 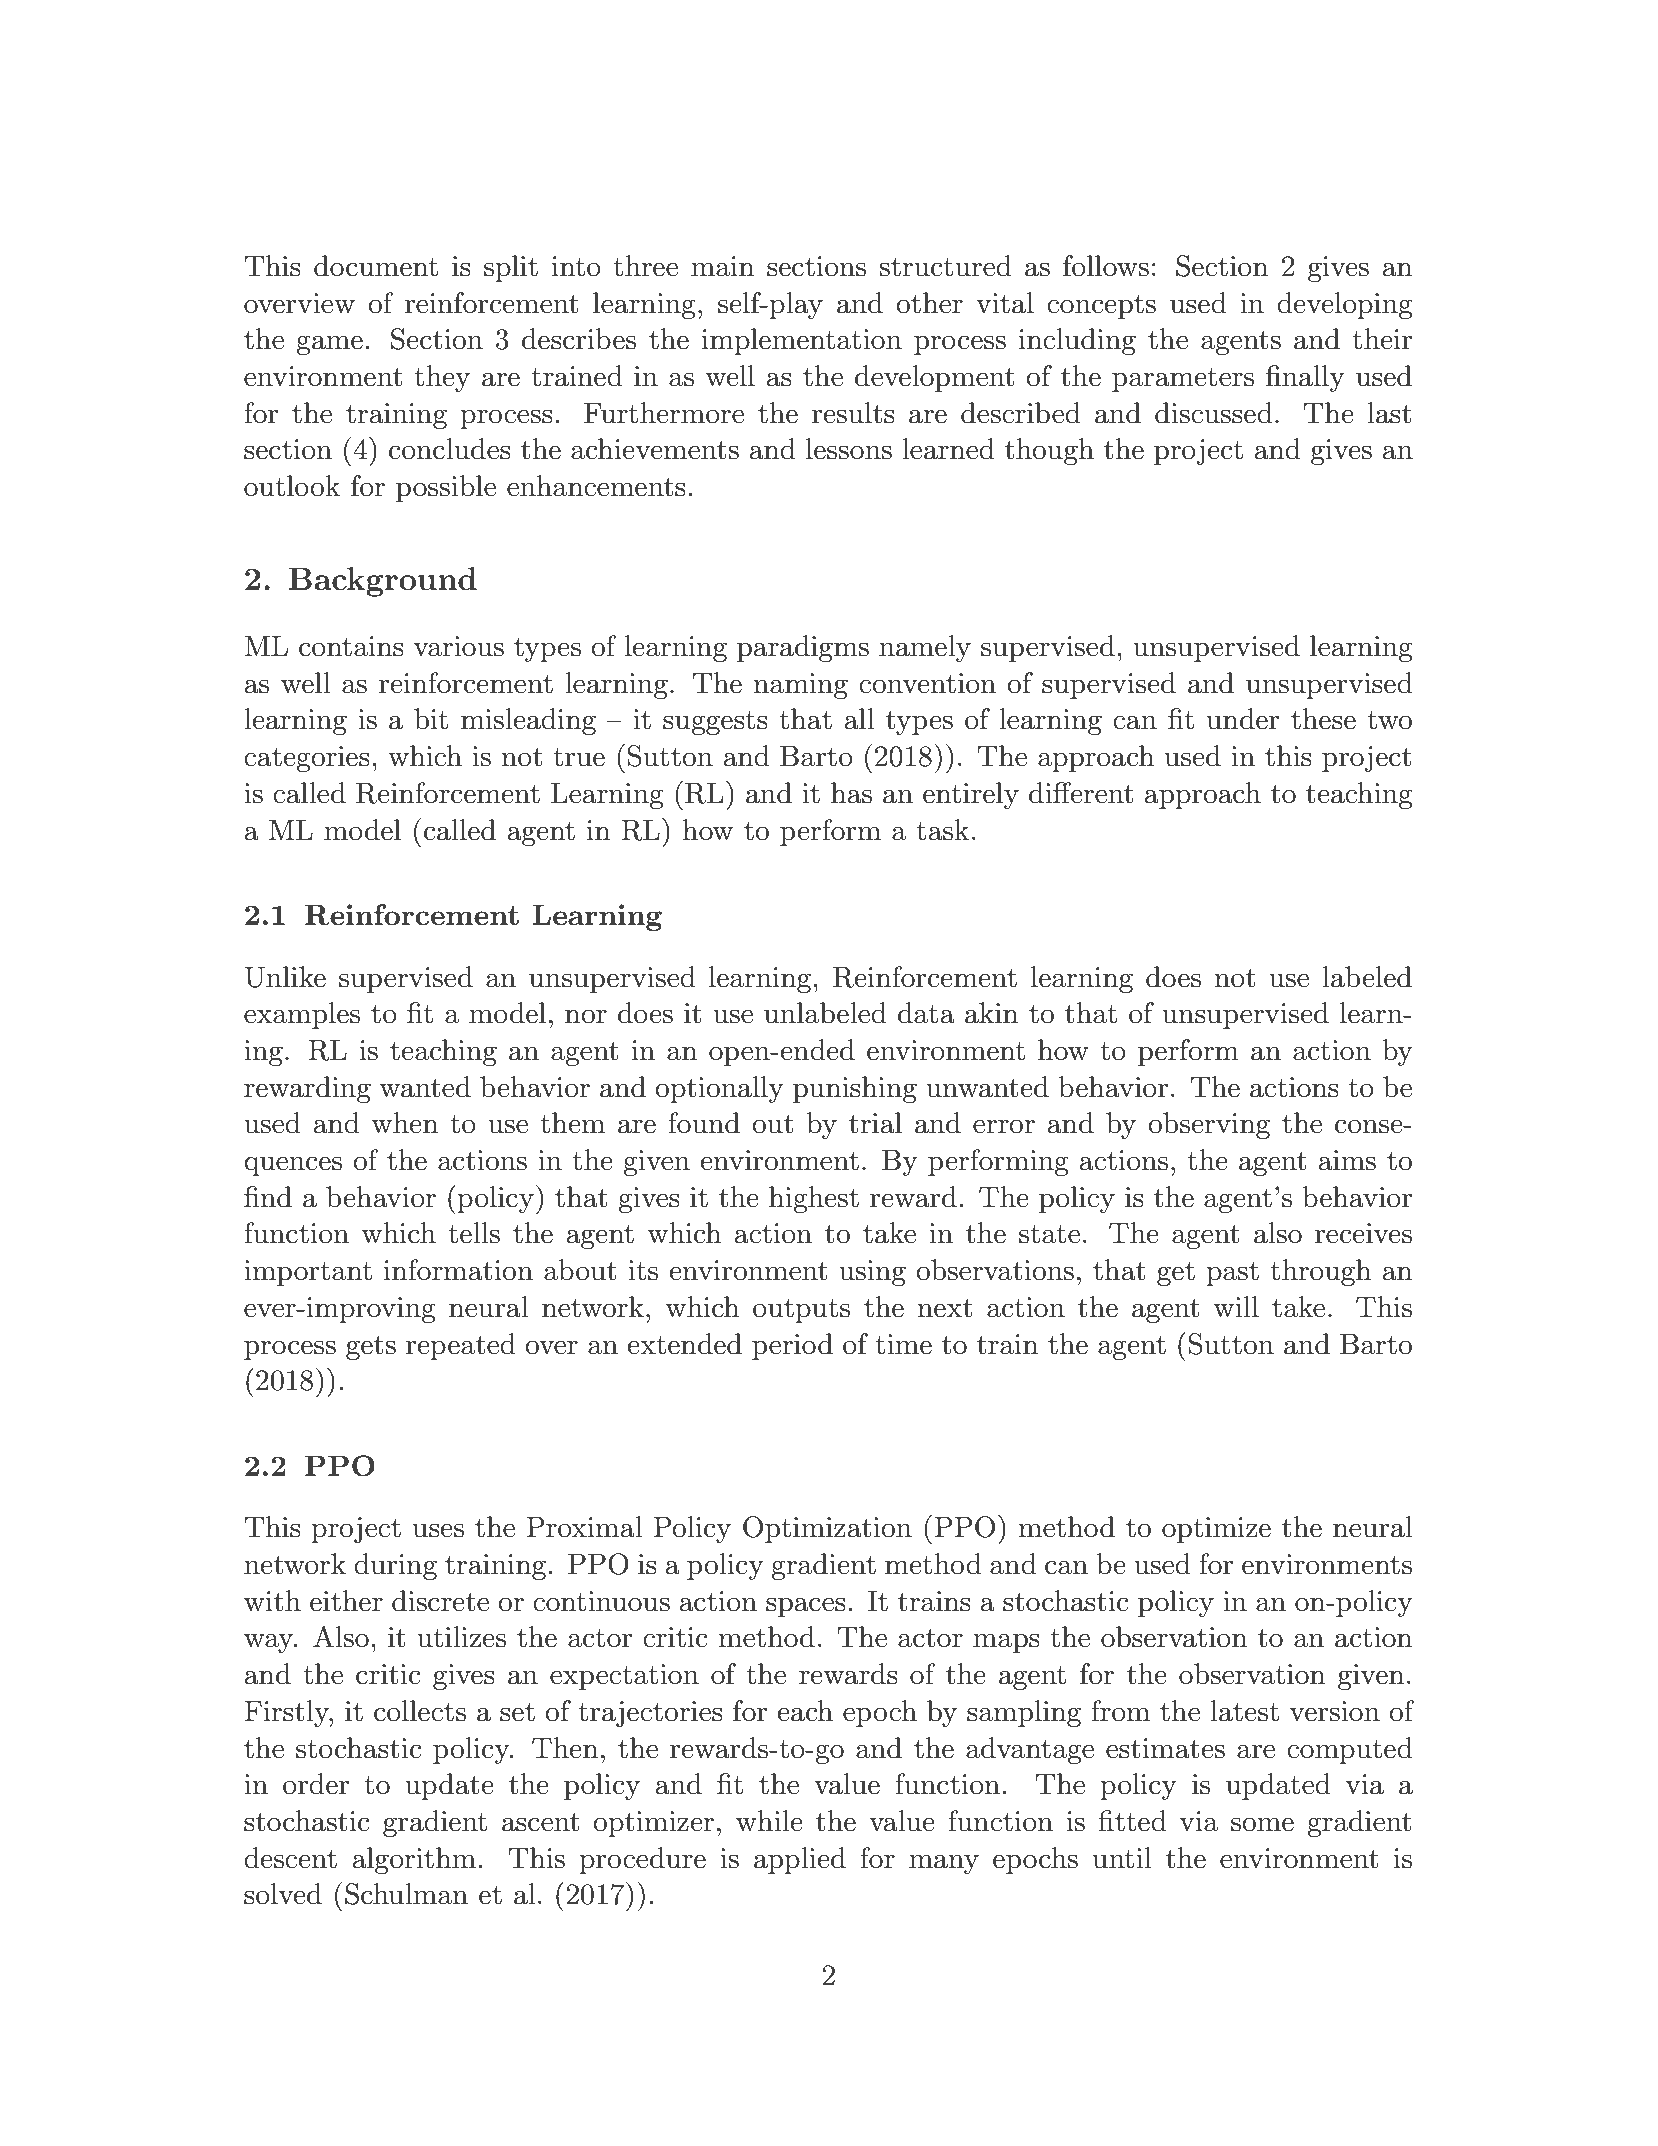 I want to click on algorithm, so click(x=414, y=1860).
